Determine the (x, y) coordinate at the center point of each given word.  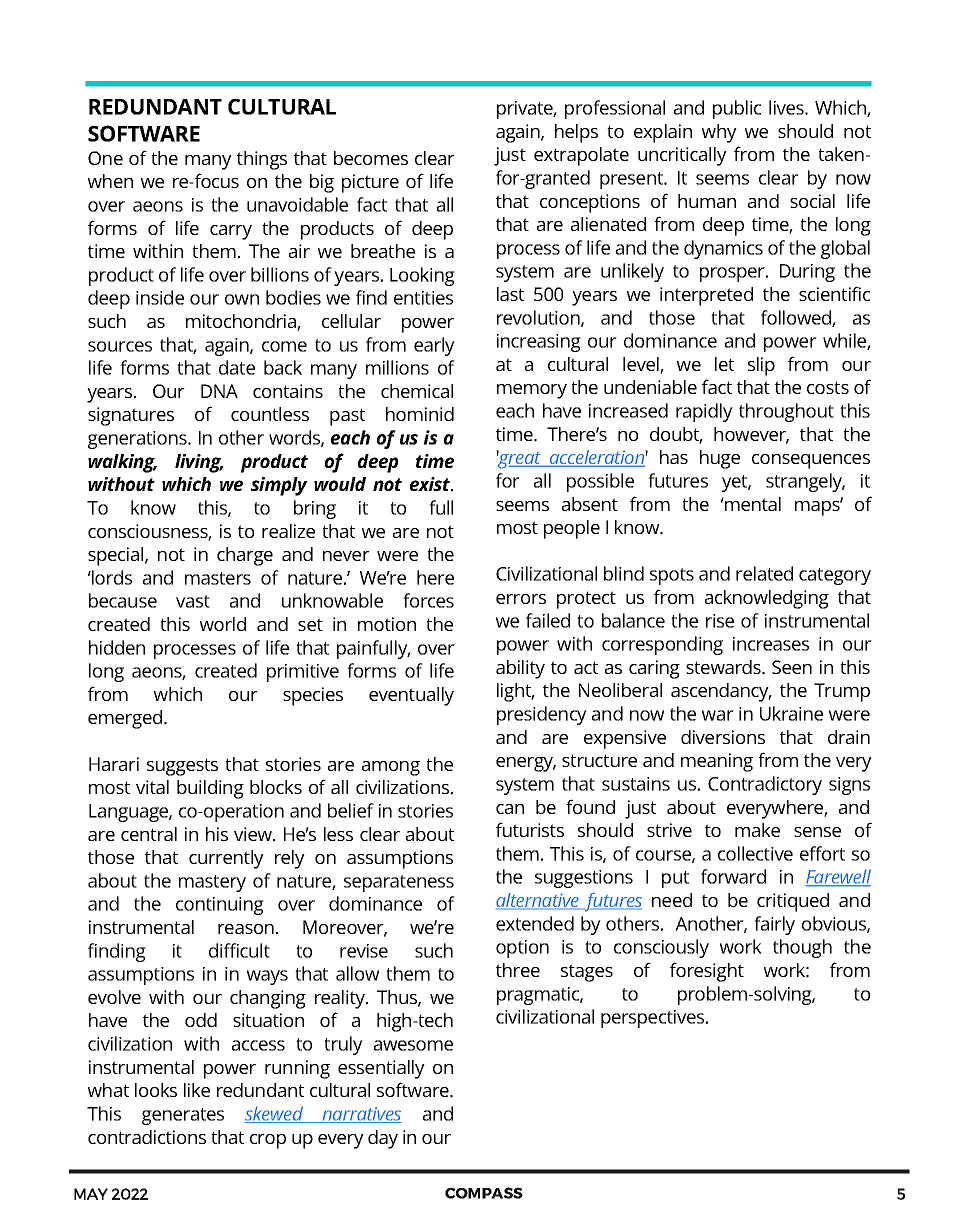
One (105, 158)
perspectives (654, 1019)
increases (771, 644)
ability (520, 669)
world (223, 624)
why (719, 133)
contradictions (147, 1137)
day (383, 1139)
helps (576, 133)
